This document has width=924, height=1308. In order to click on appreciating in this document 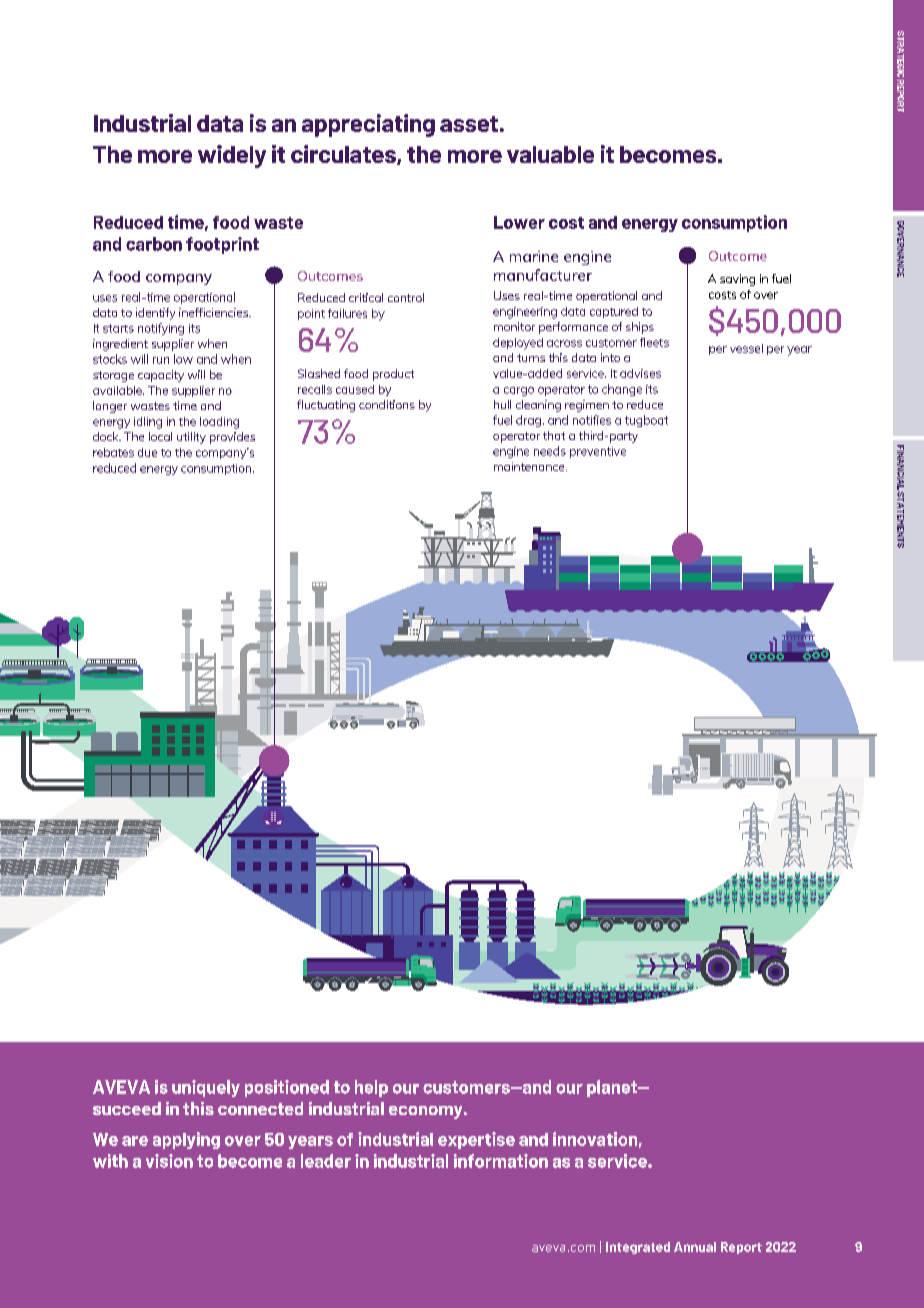, I will do `click(368, 125)`.
